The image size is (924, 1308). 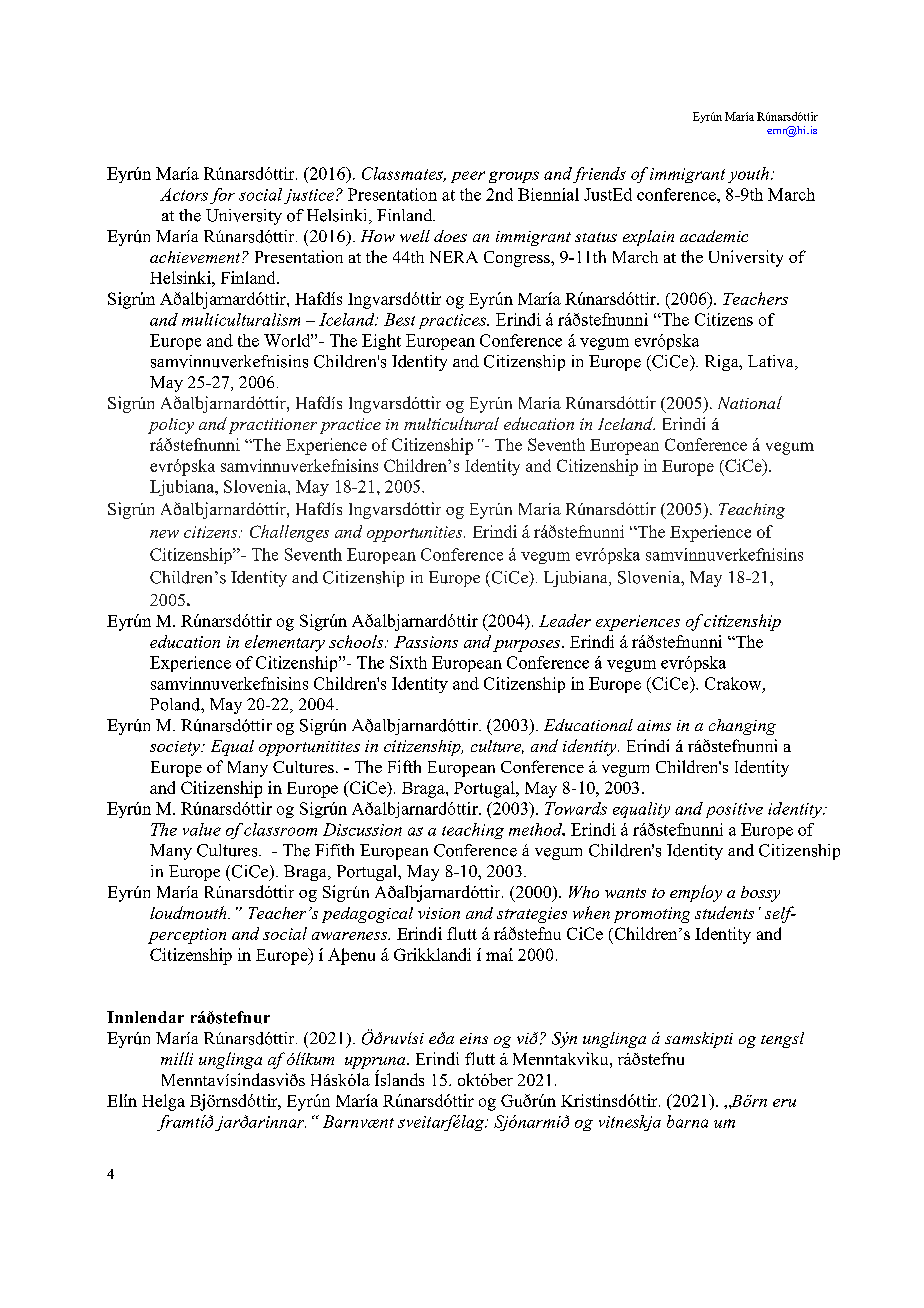 I want to click on practitioner, so click(x=273, y=426).
